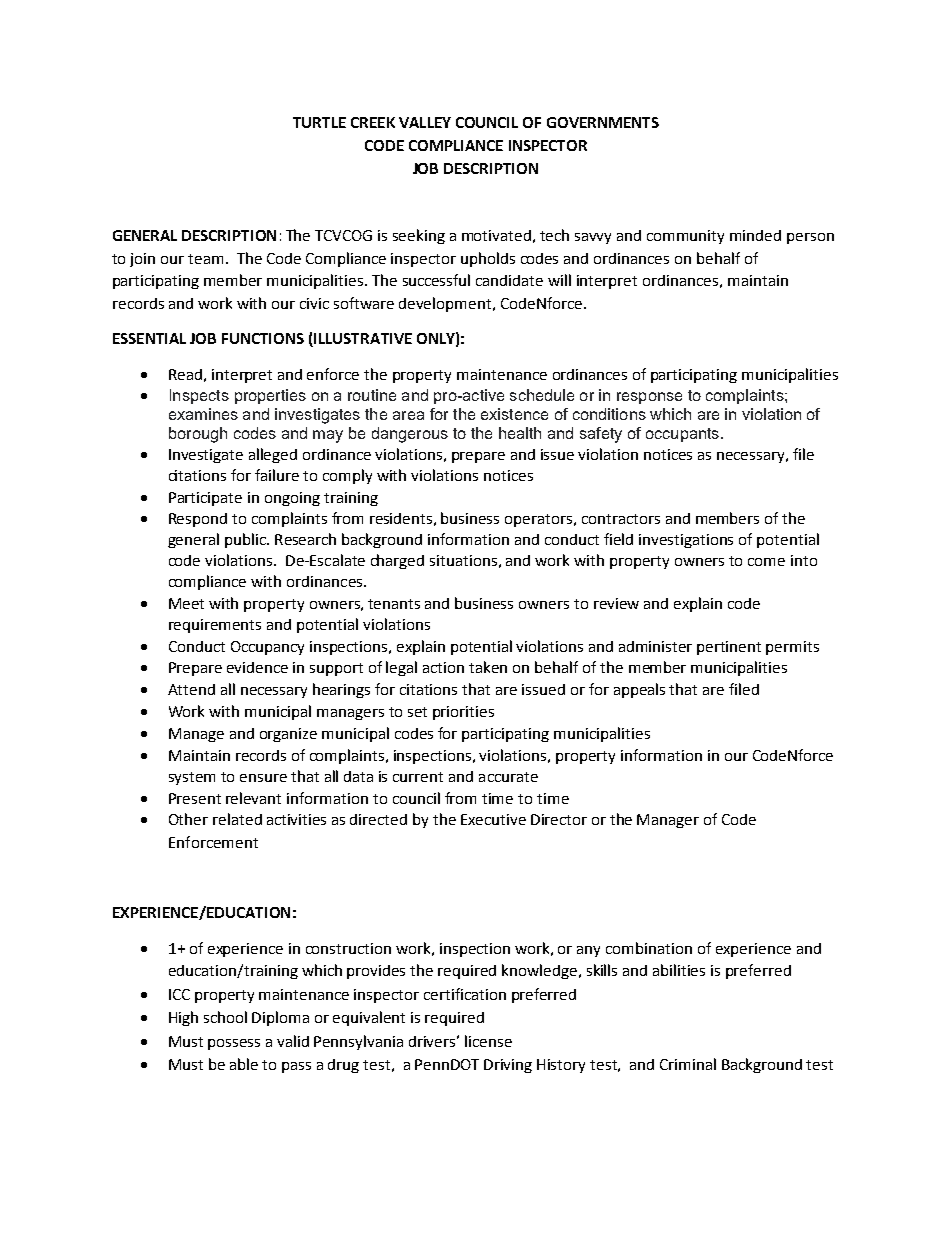 This screenshot has width=952, height=1233. What do you see at coordinates (394, 604) in the screenshot?
I see `tenants` at bounding box center [394, 604].
